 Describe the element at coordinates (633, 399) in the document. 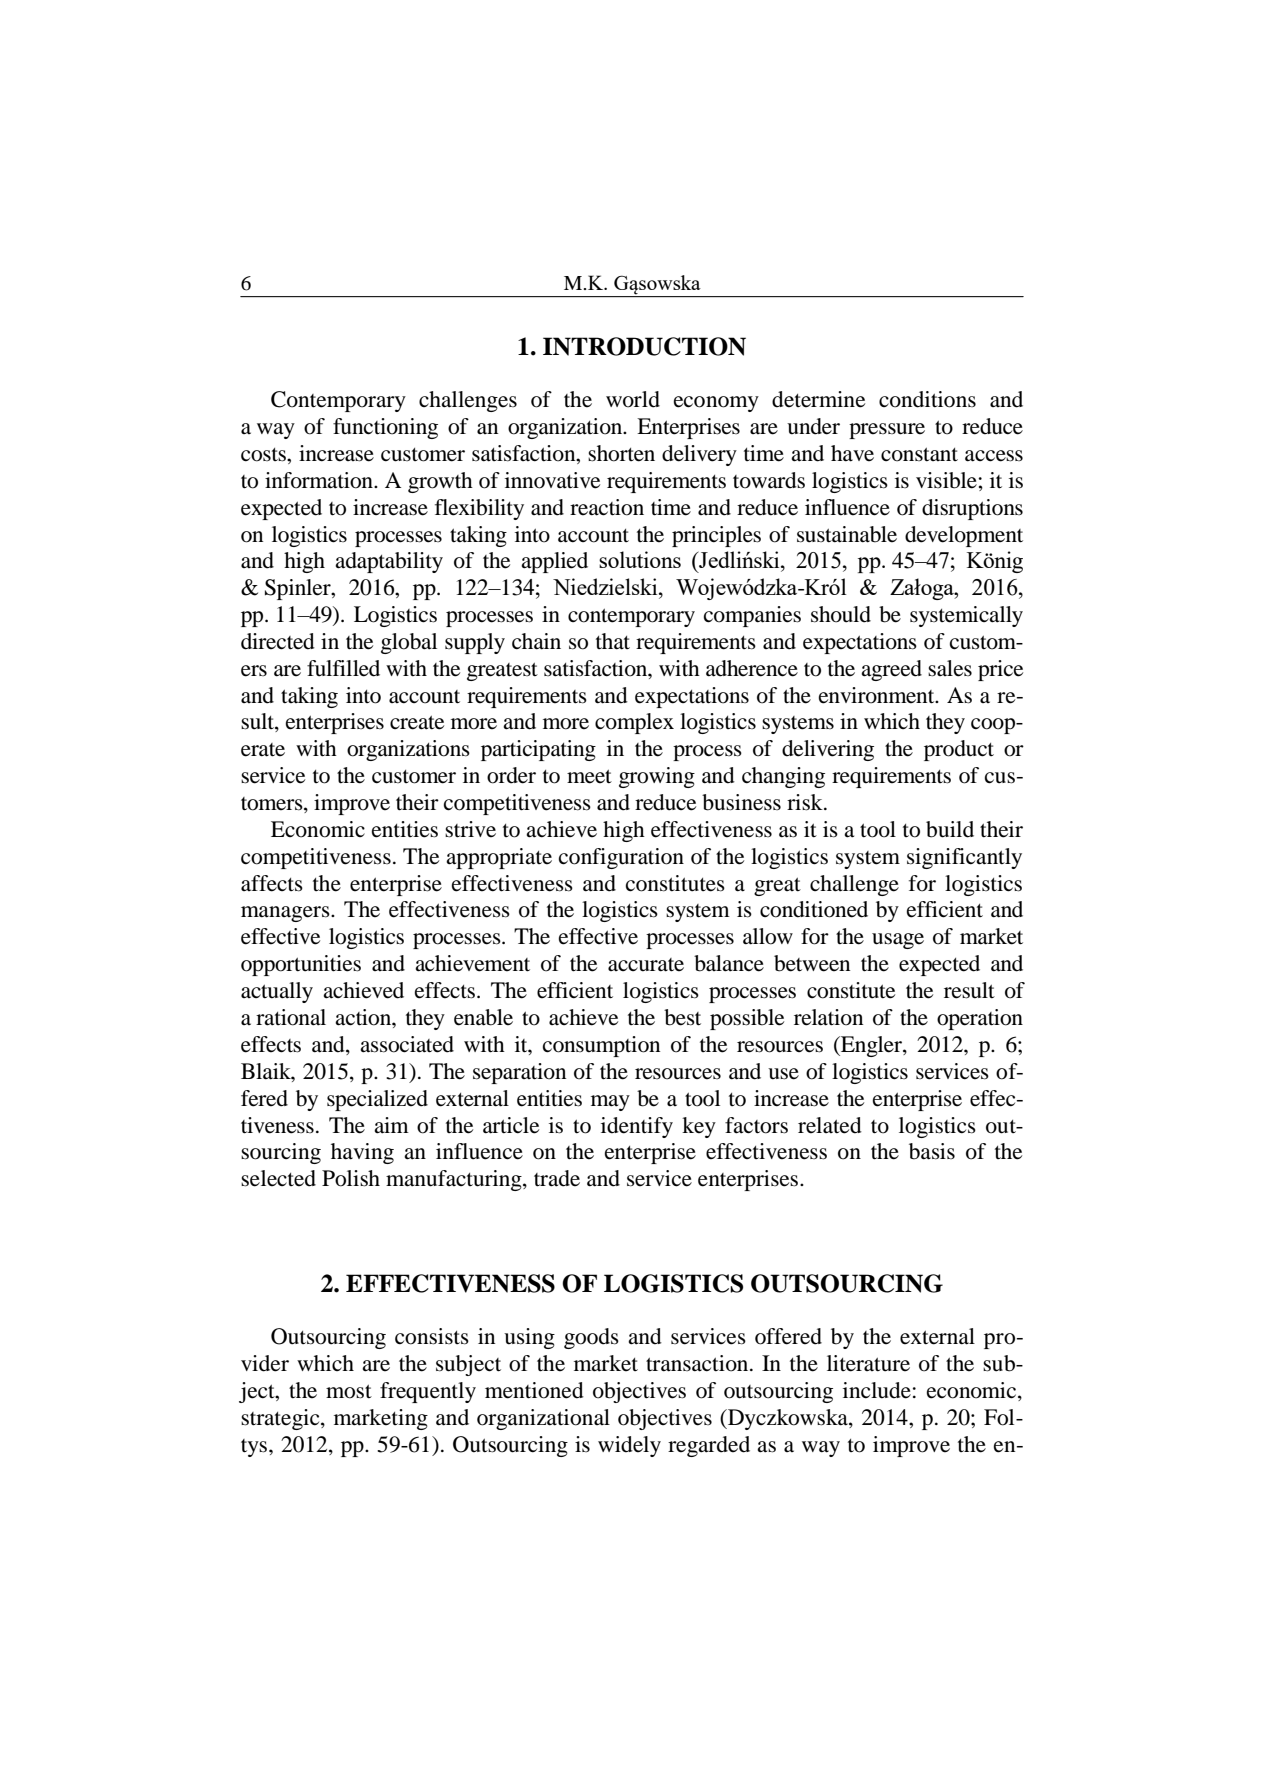

I see `world` at that location.
